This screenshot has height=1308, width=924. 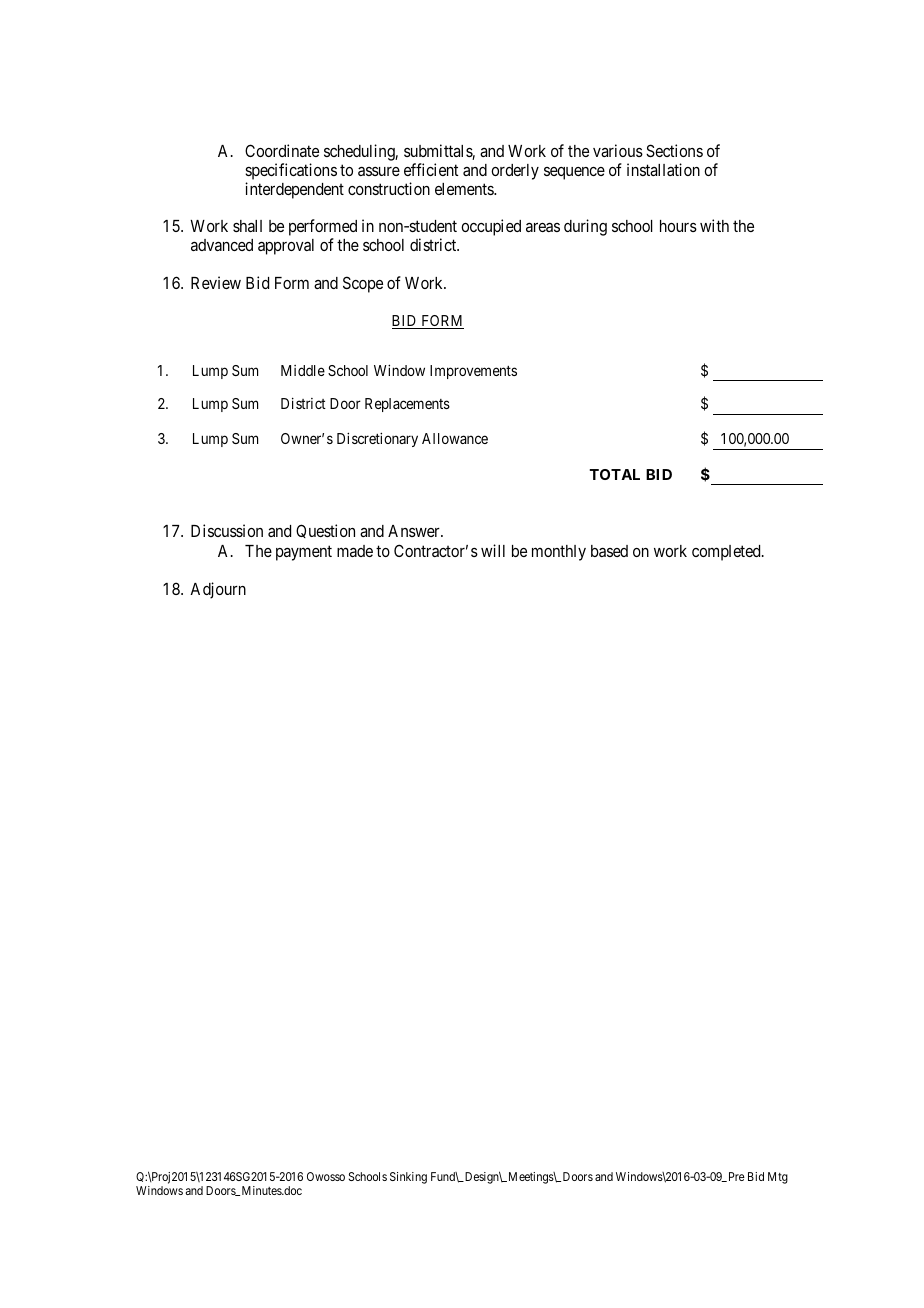 What do you see at coordinates (609, 551) in the screenshot?
I see `based` at bounding box center [609, 551].
